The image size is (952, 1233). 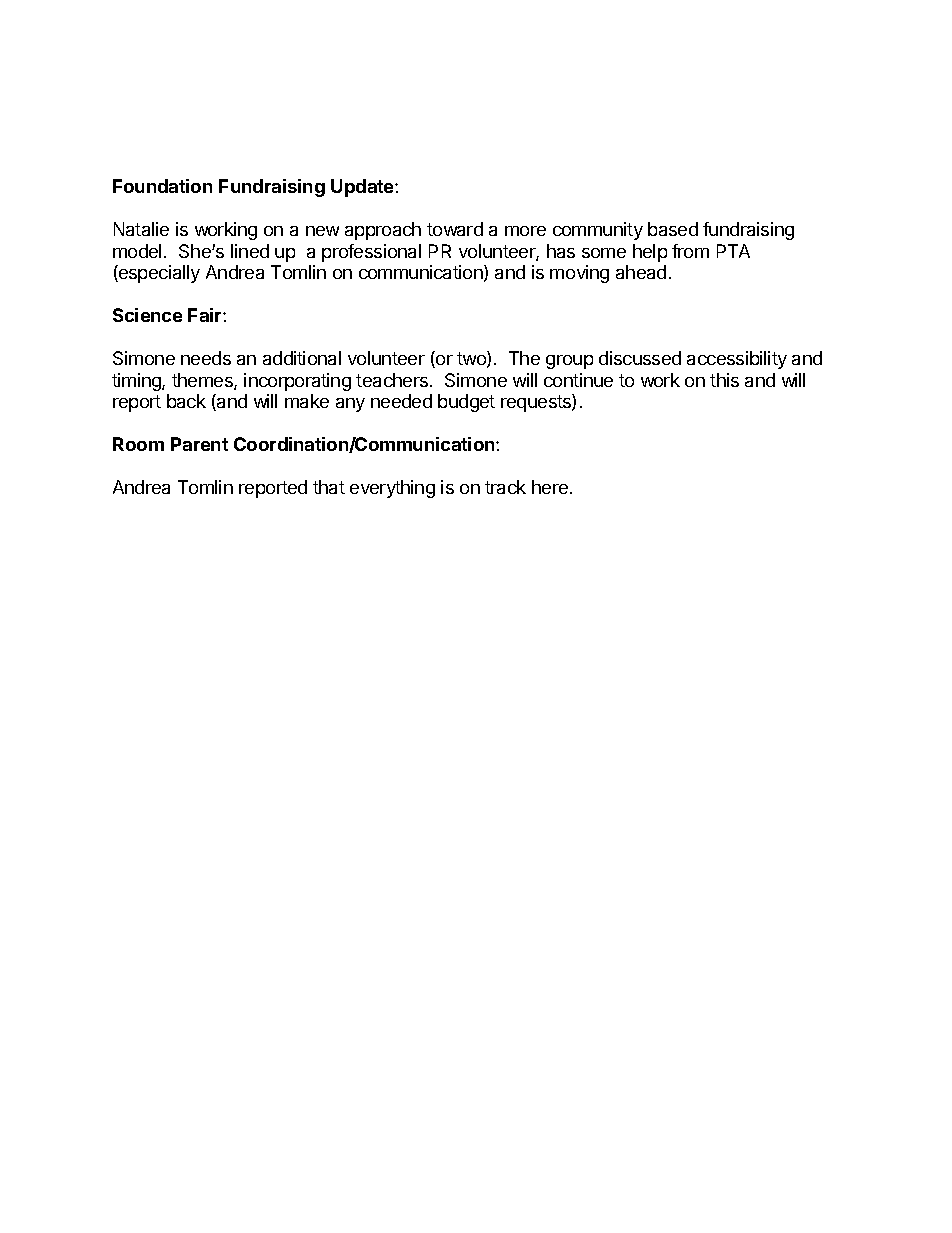 I want to click on lined, so click(x=250, y=251).
